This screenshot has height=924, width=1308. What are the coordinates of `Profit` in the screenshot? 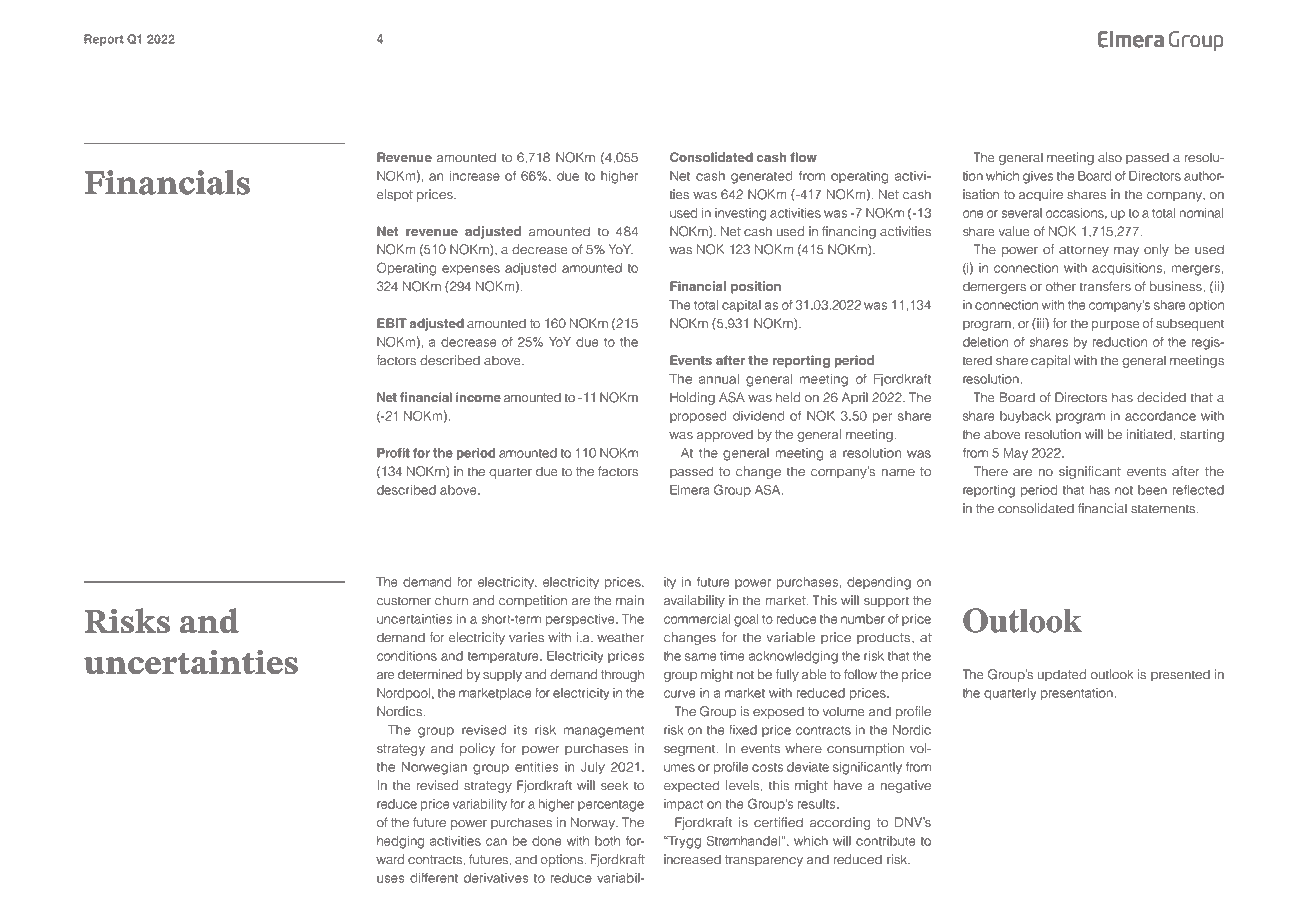 It's located at (393, 453).
